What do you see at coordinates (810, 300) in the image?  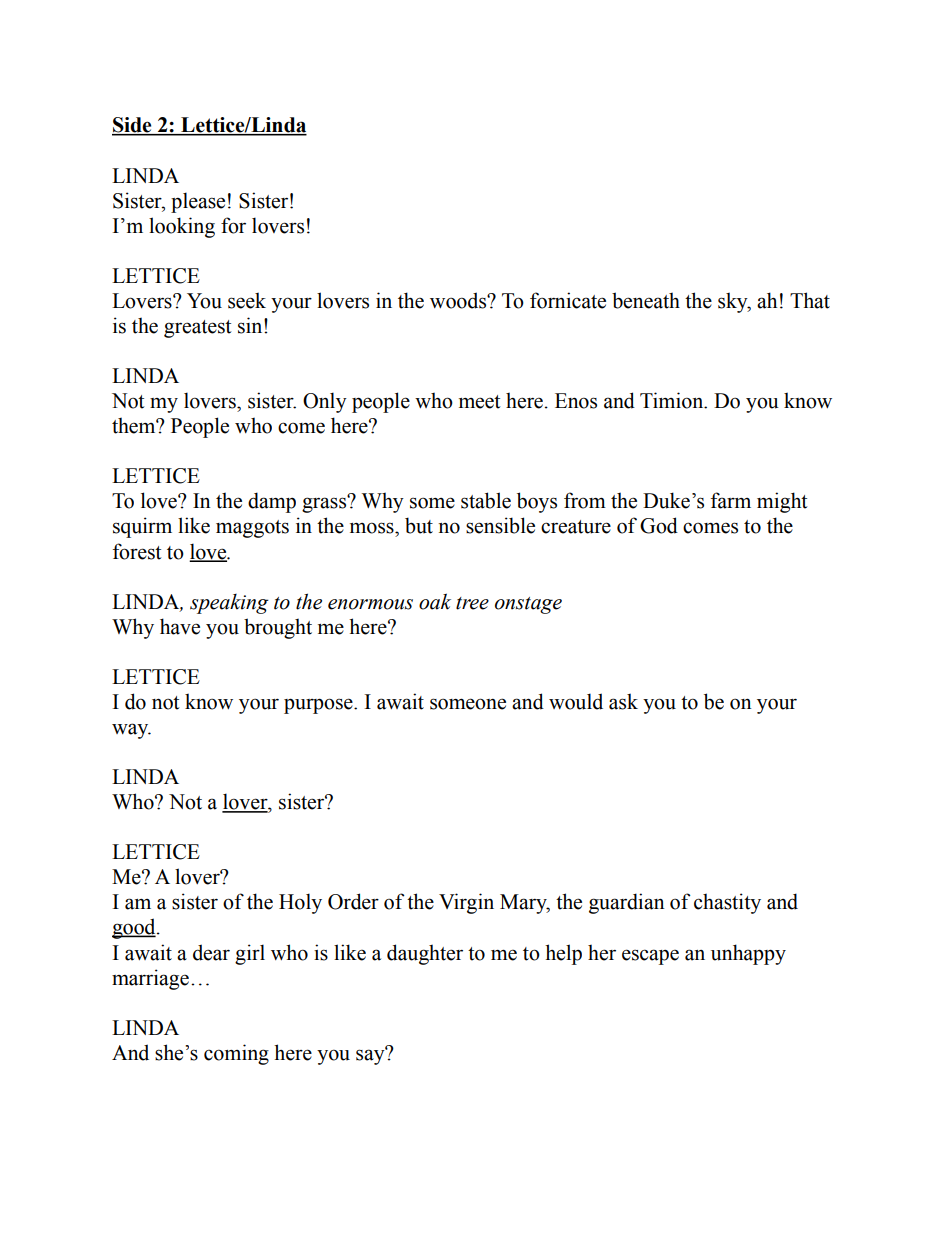 I see `That` at bounding box center [810, 300].
